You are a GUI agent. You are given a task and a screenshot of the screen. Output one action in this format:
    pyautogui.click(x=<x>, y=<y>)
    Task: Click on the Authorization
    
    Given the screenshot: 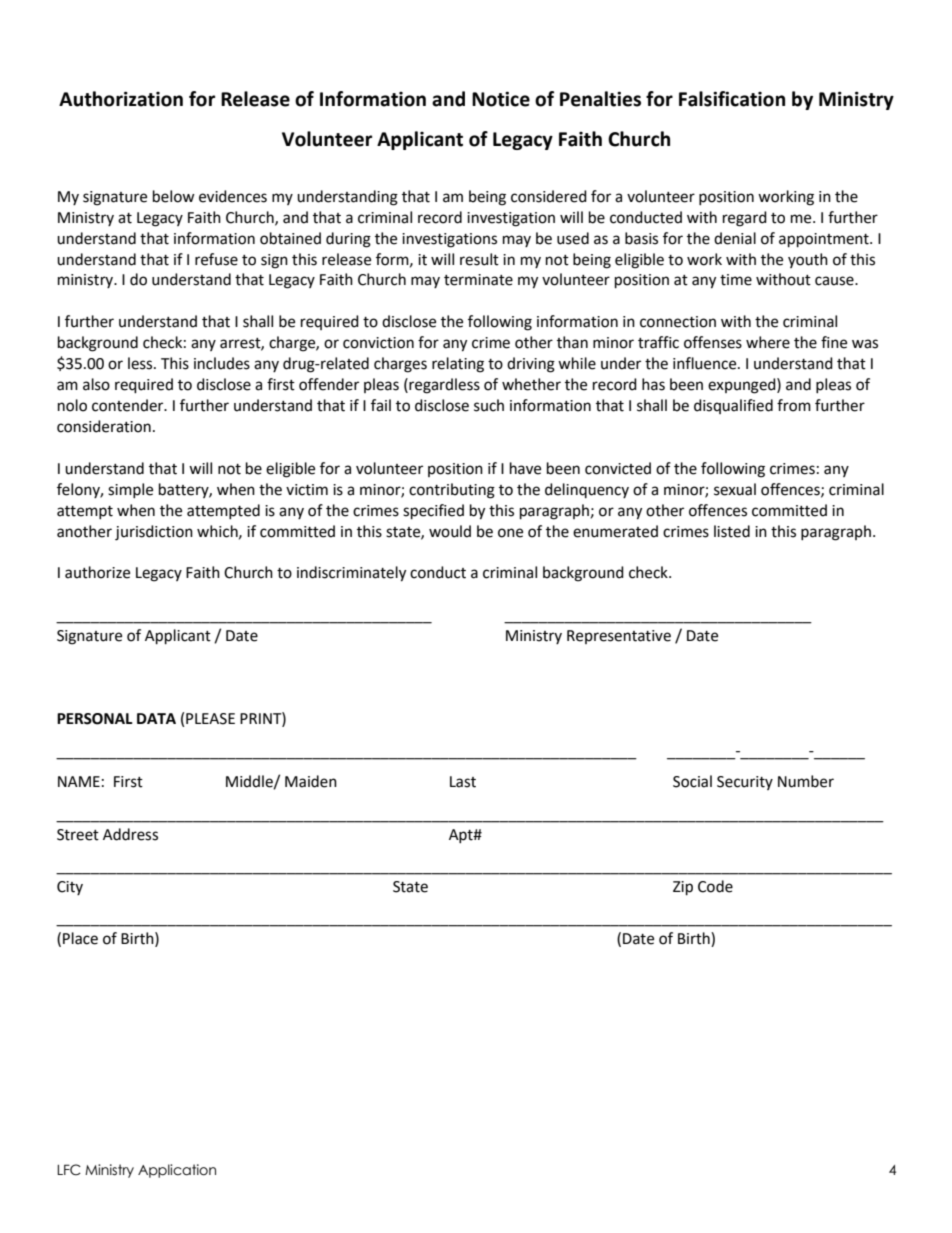 What is the action you would take?
    pyautogui.click(x=121, y=99)
